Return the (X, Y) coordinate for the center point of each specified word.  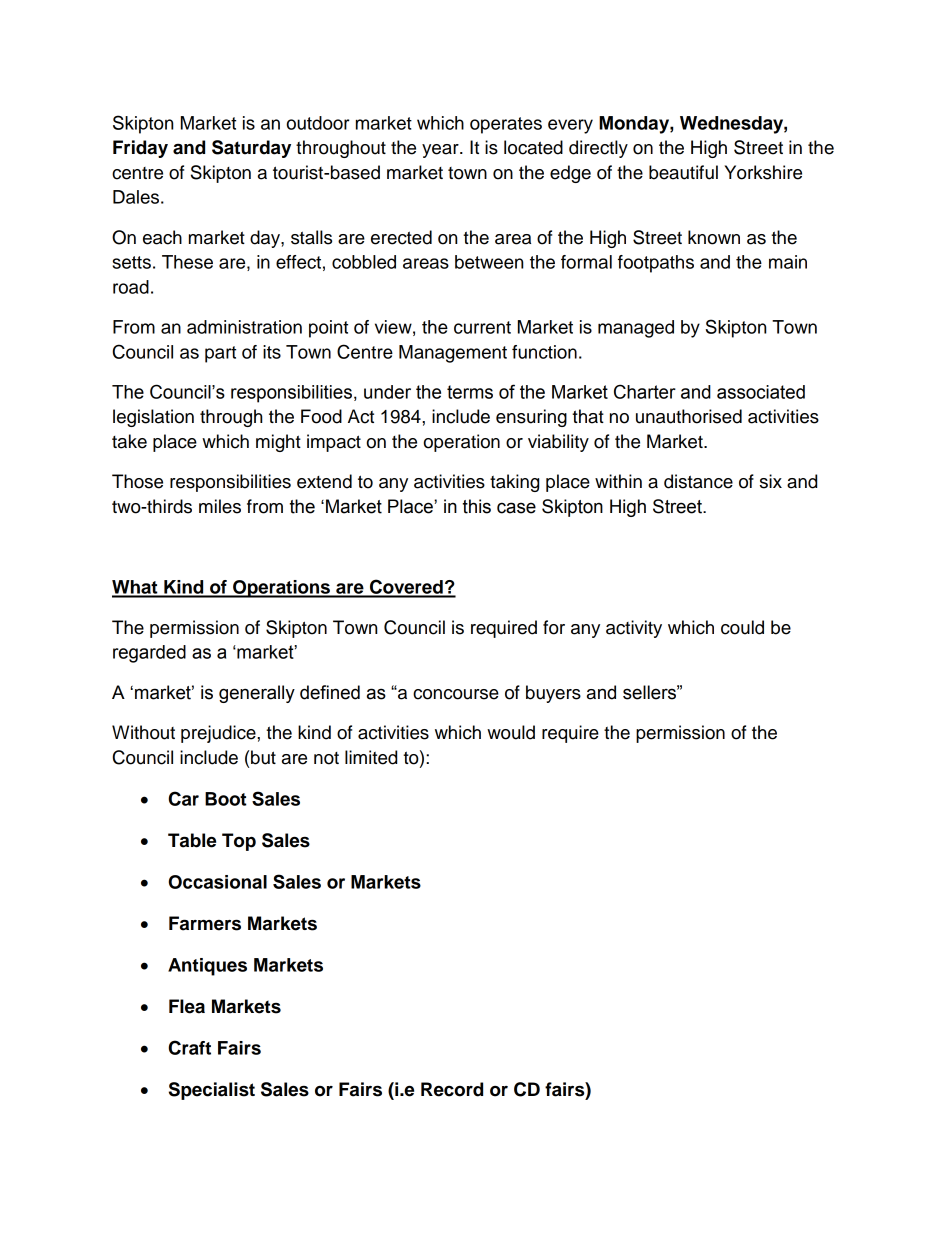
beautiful (683, 172)
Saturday (251, 149)
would (511, 732)
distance (698, 481)
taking (514, 483)
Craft (190, 1047)
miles (220, 506)
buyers (553, 694)
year (441, 151)
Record (452, 1089)
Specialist (212, 1091)
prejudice (219, 734)
